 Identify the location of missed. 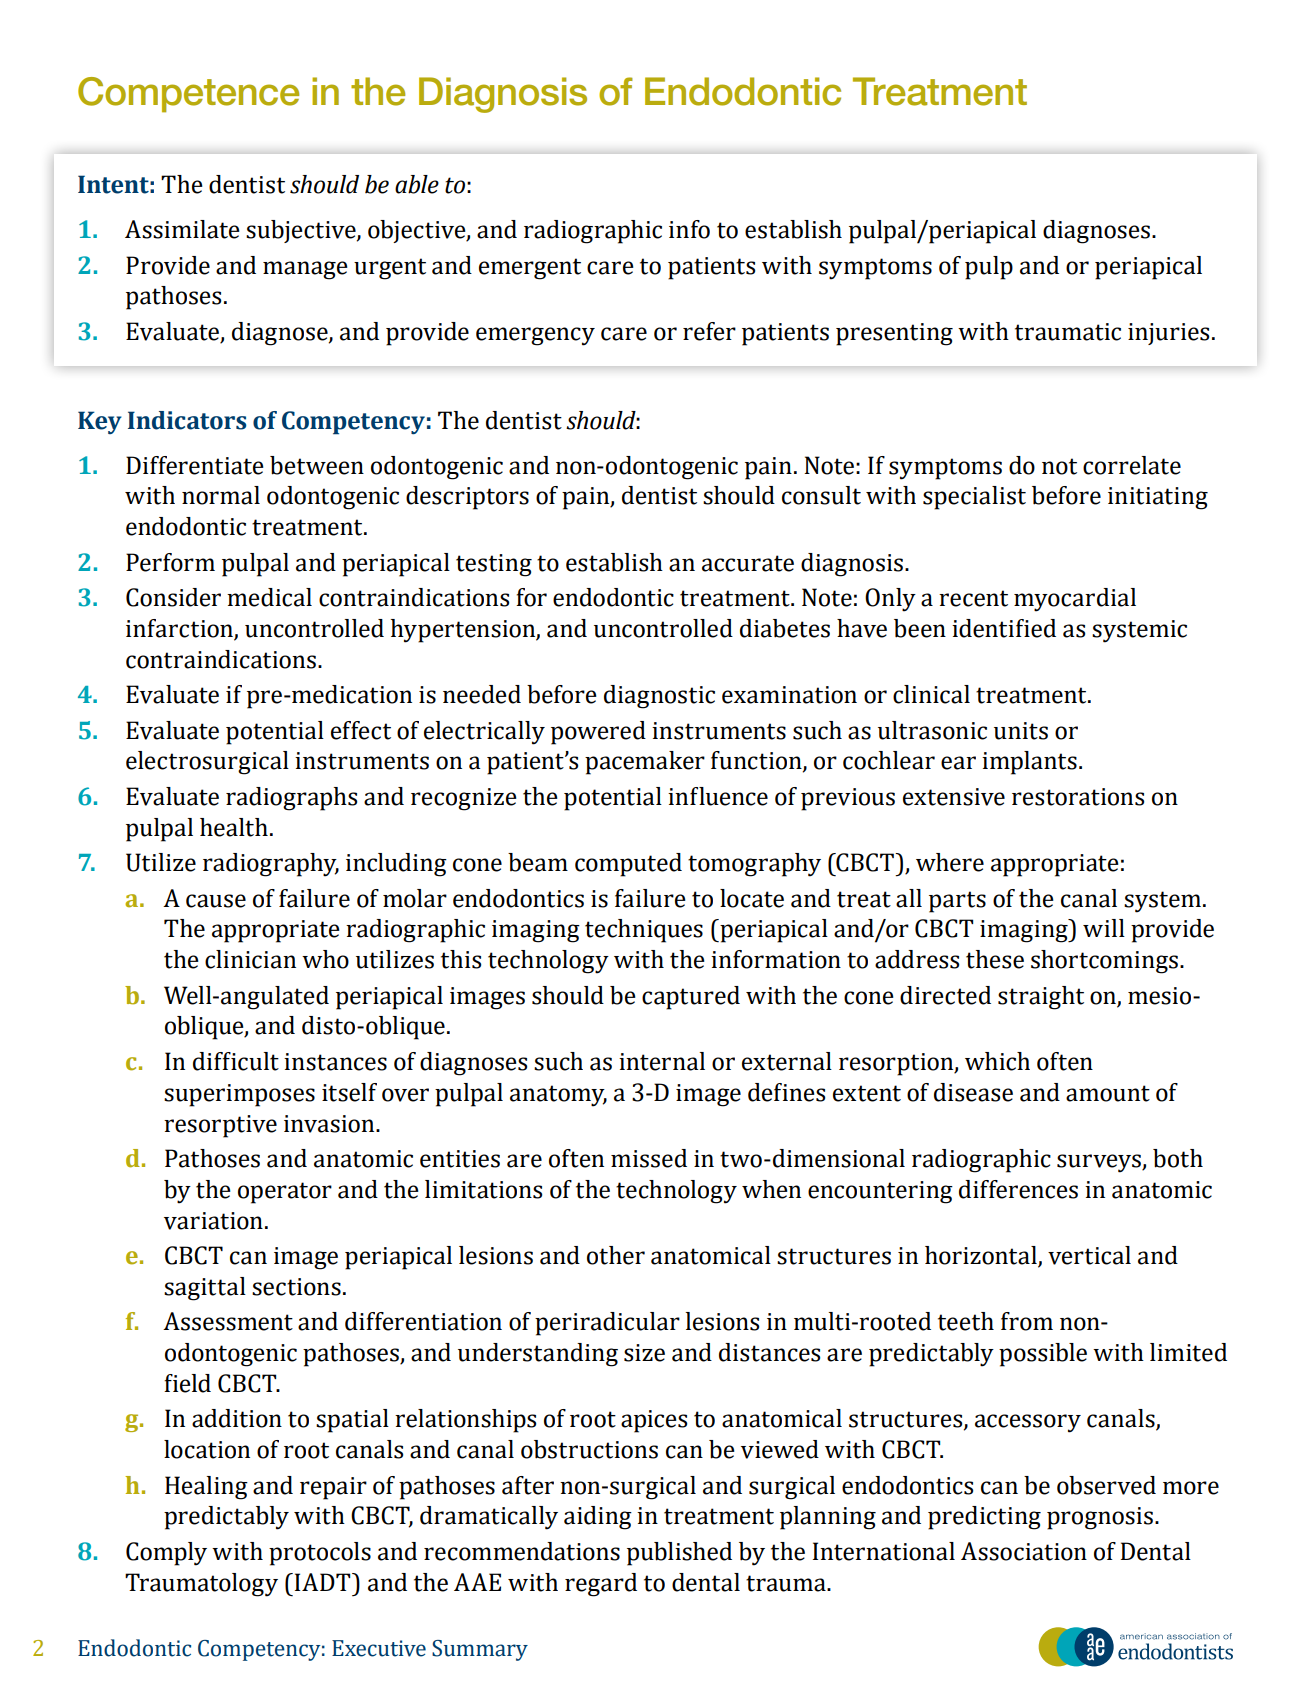
(649, 1158).
